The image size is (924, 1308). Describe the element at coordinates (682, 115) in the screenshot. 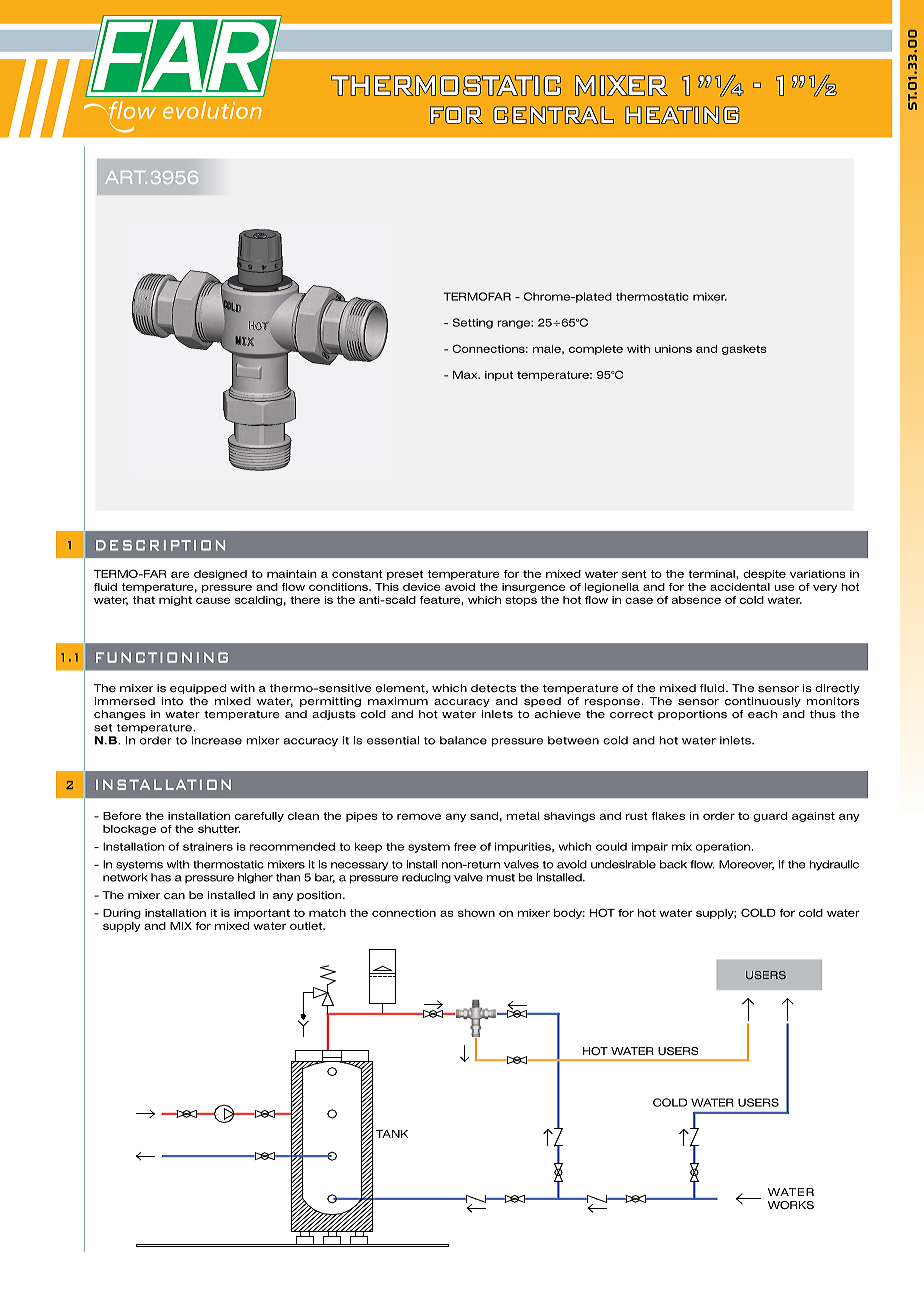

I see `HEATING` at that location.
